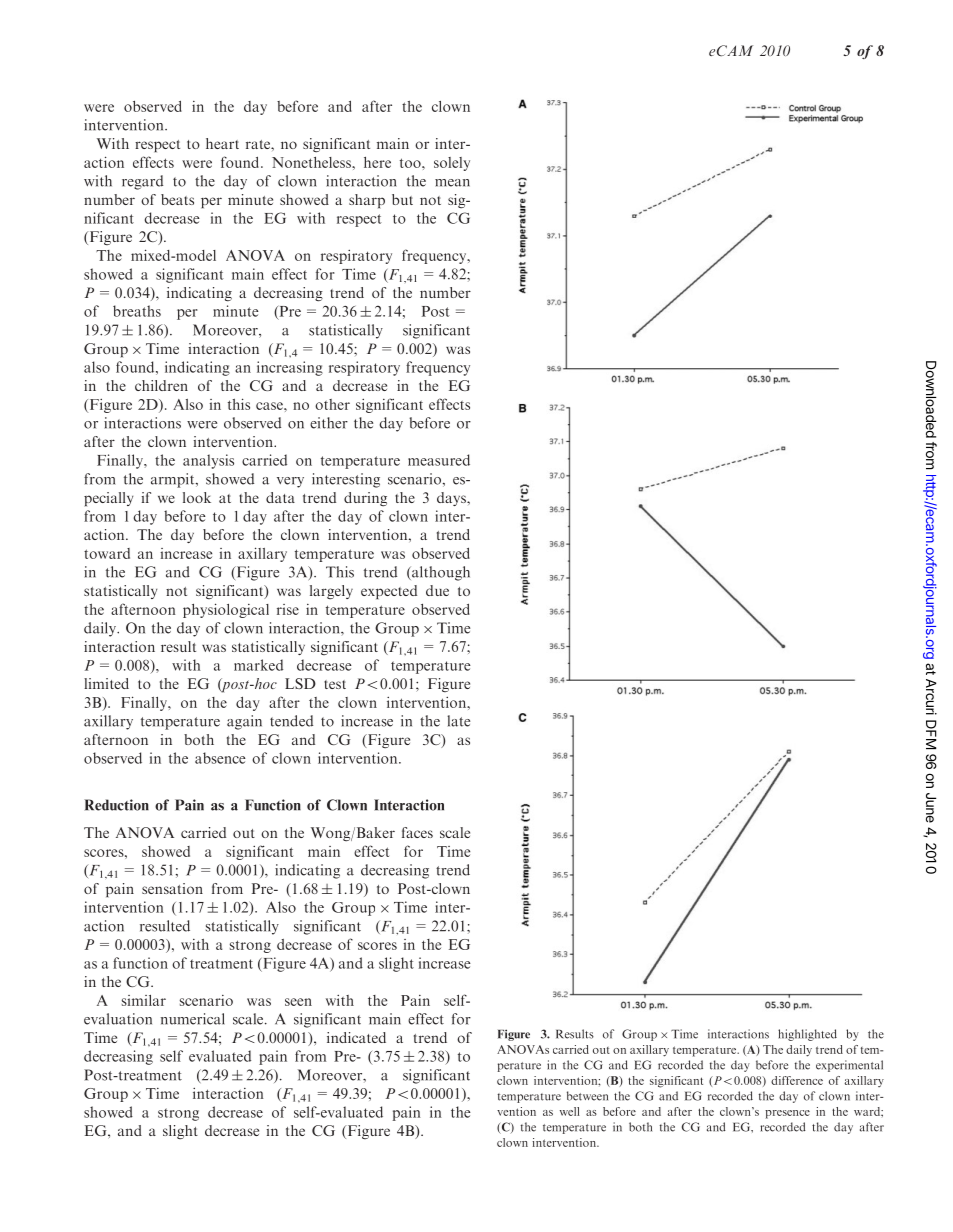 The height and width of the page is (1232, 953). What do you see at coordinates (452, 164) in the page?
I see `solely` at bounding box center [452, 164].
